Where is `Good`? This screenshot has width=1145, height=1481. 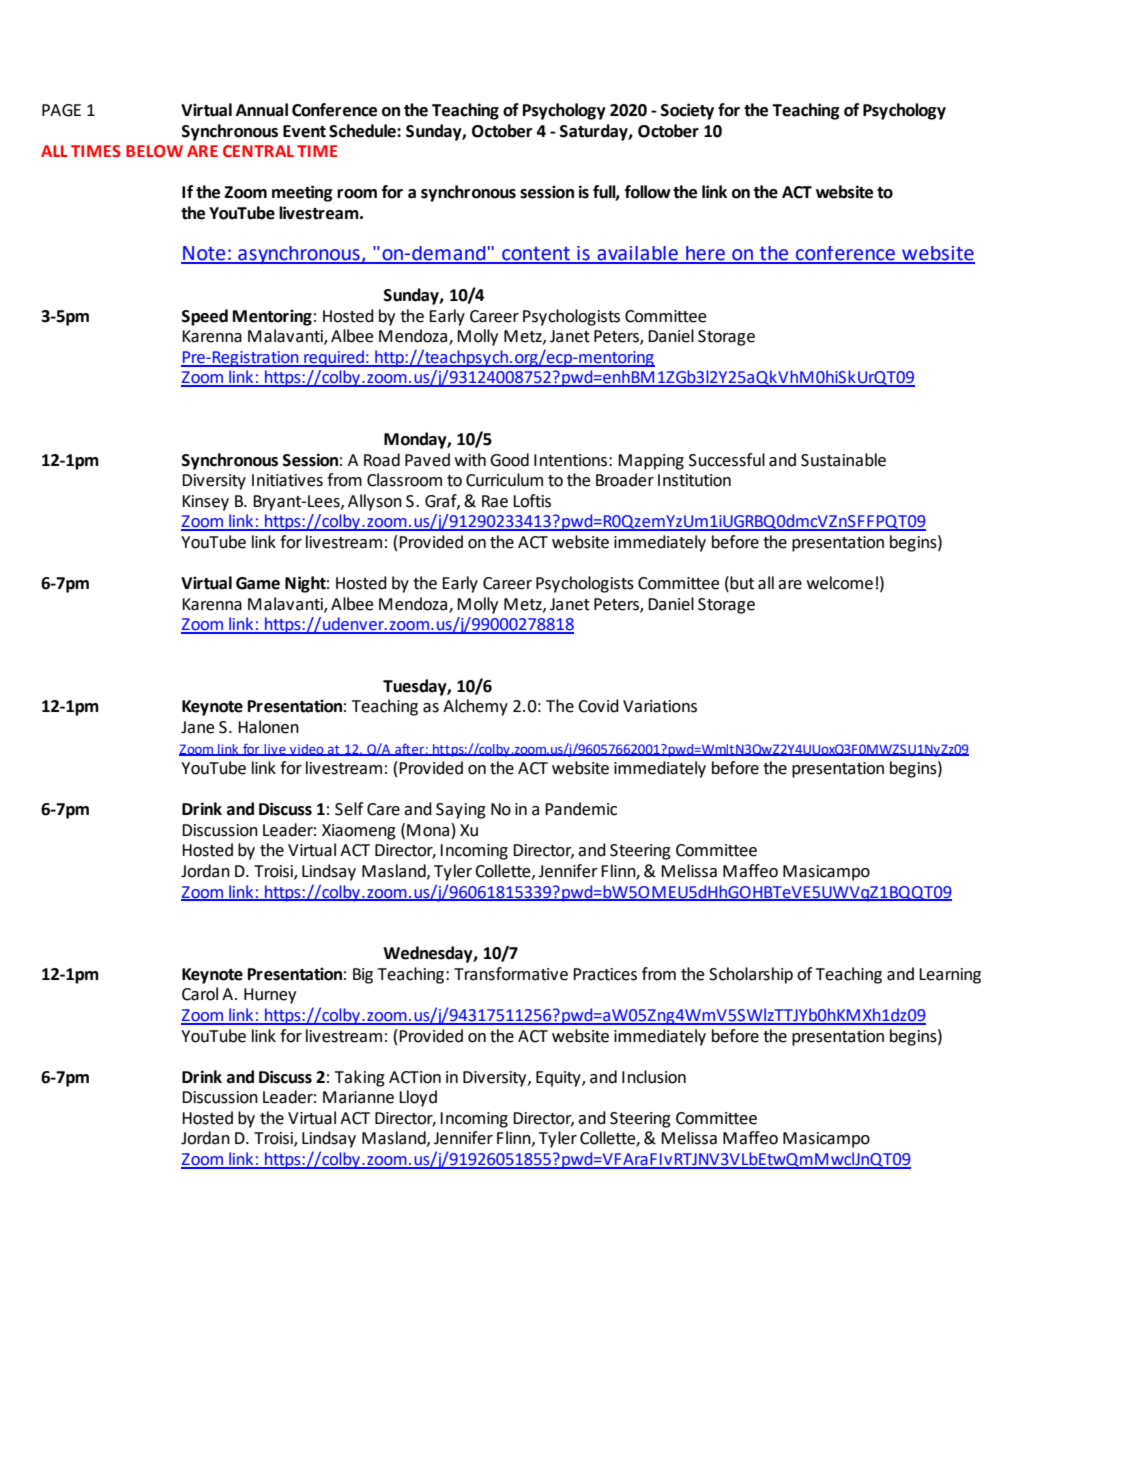
Good is located at coordinates (509, 460).
